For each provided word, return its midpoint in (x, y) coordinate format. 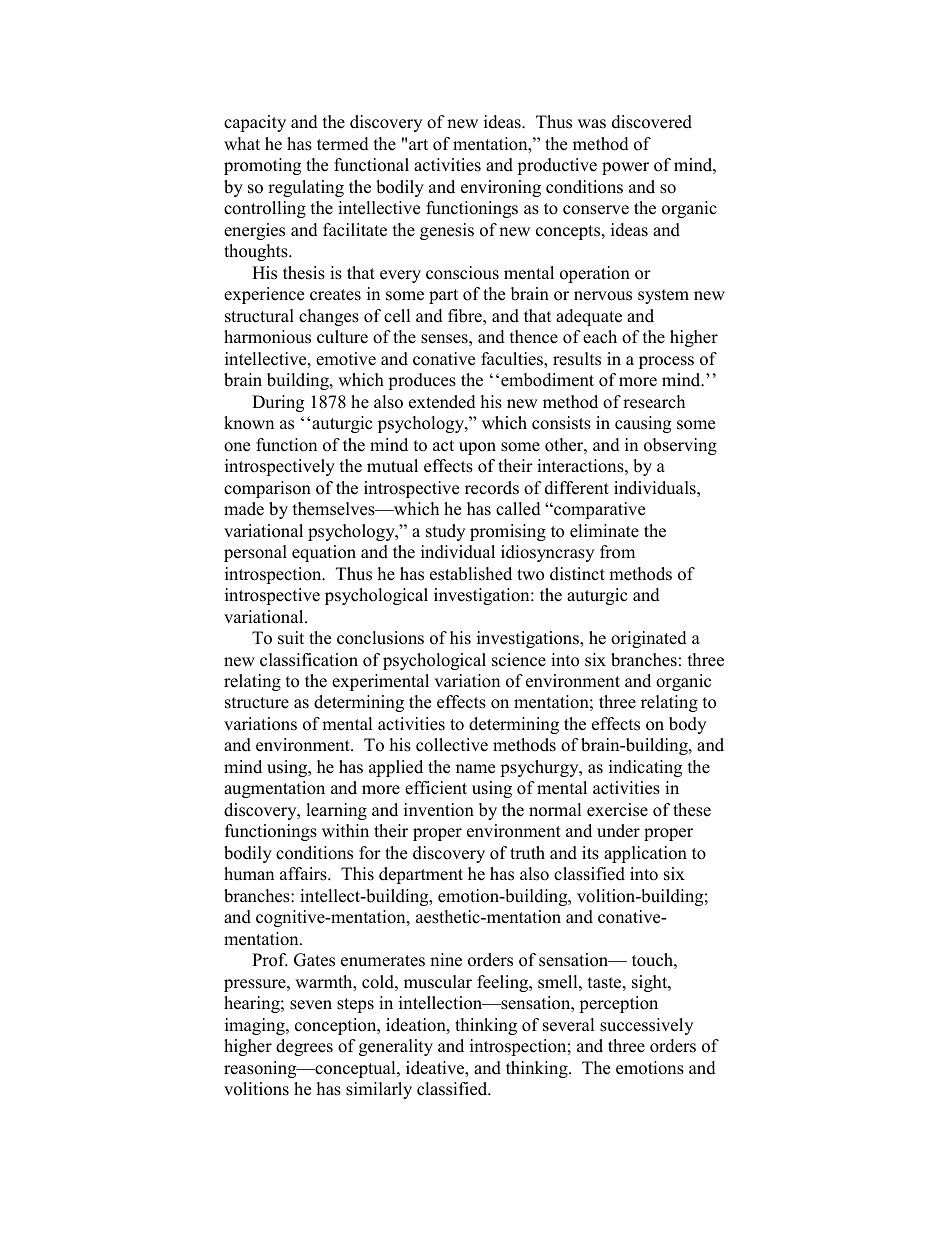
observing (680, 446)
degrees (304, 1047)
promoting (262, 166)
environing (501, 188)
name (475, 769)
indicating (645, 768)
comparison (267, 489)
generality (396, 1047)
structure (257, 703)
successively (646, 1026)
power (625, 168)
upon (477, 448)
